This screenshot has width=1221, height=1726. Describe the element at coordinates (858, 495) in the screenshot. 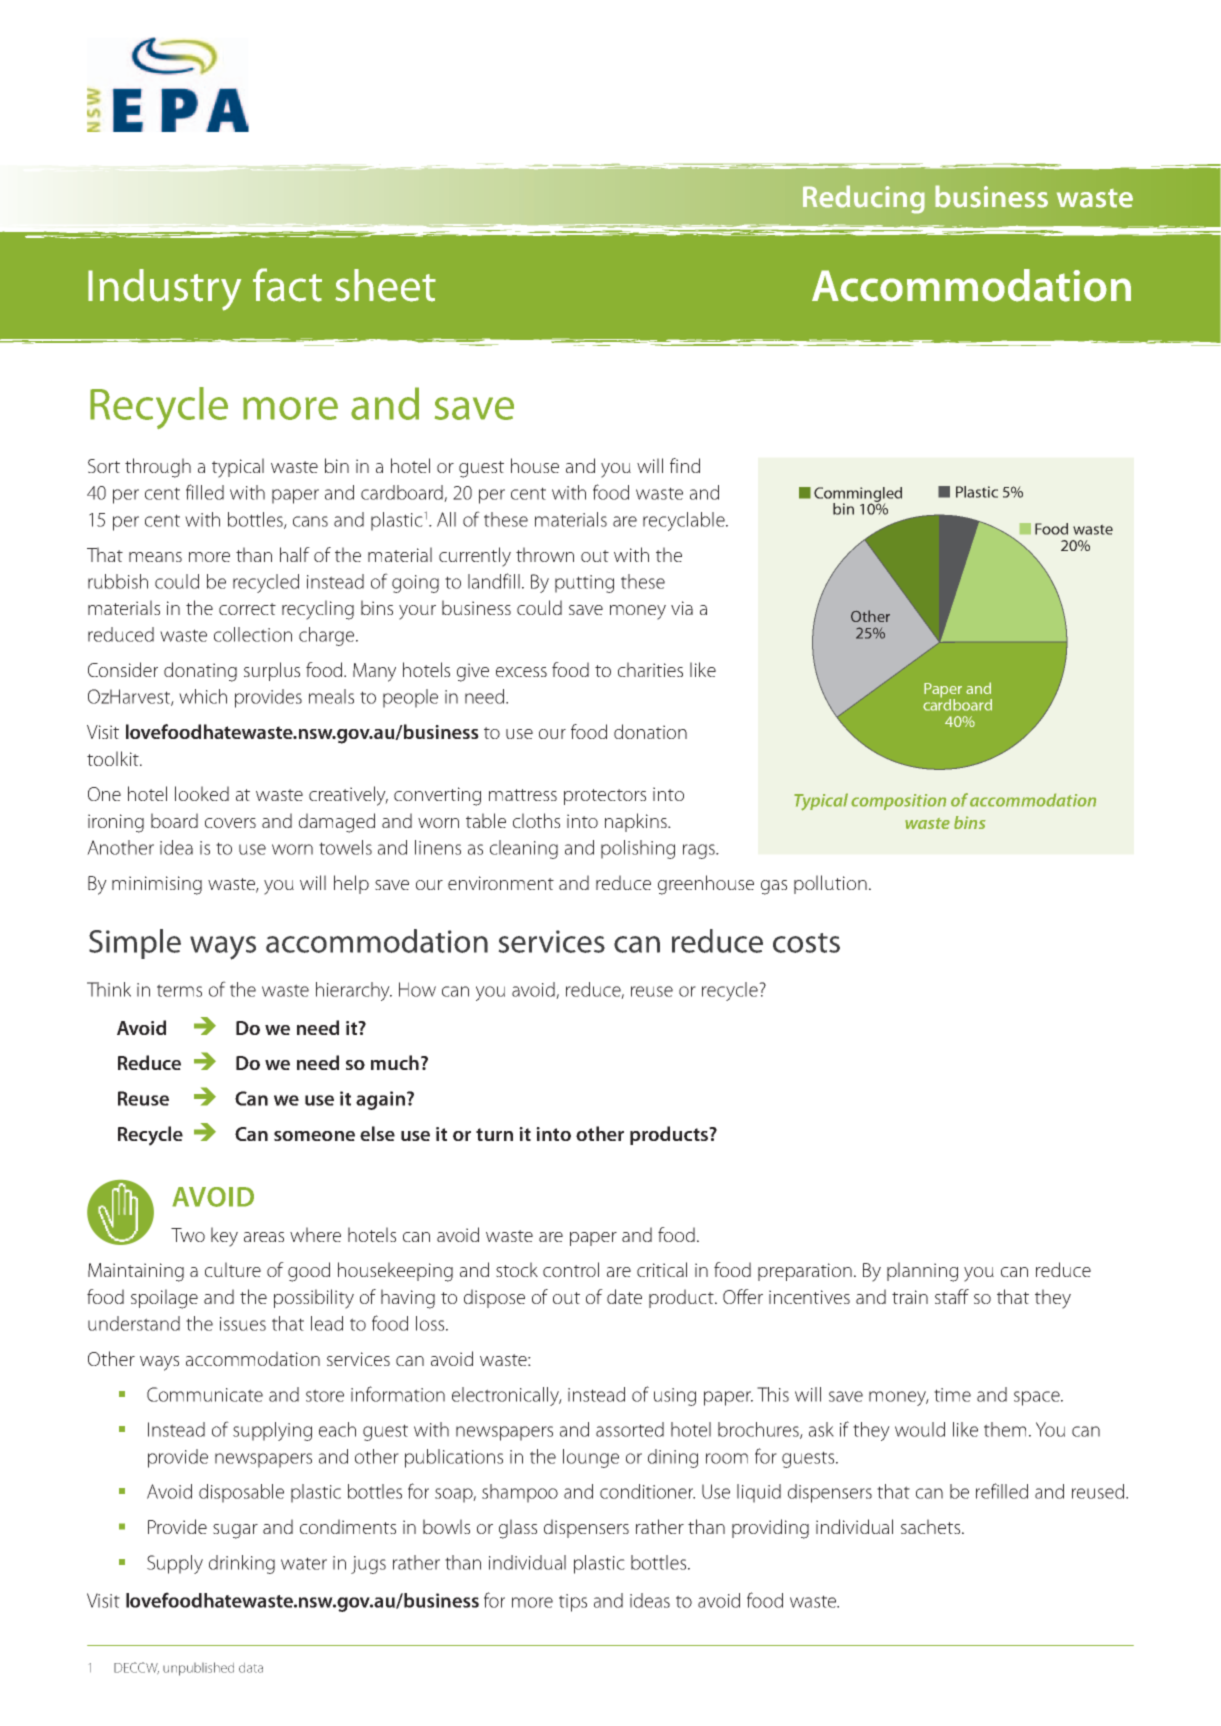

I see `Commingled` at that location.
